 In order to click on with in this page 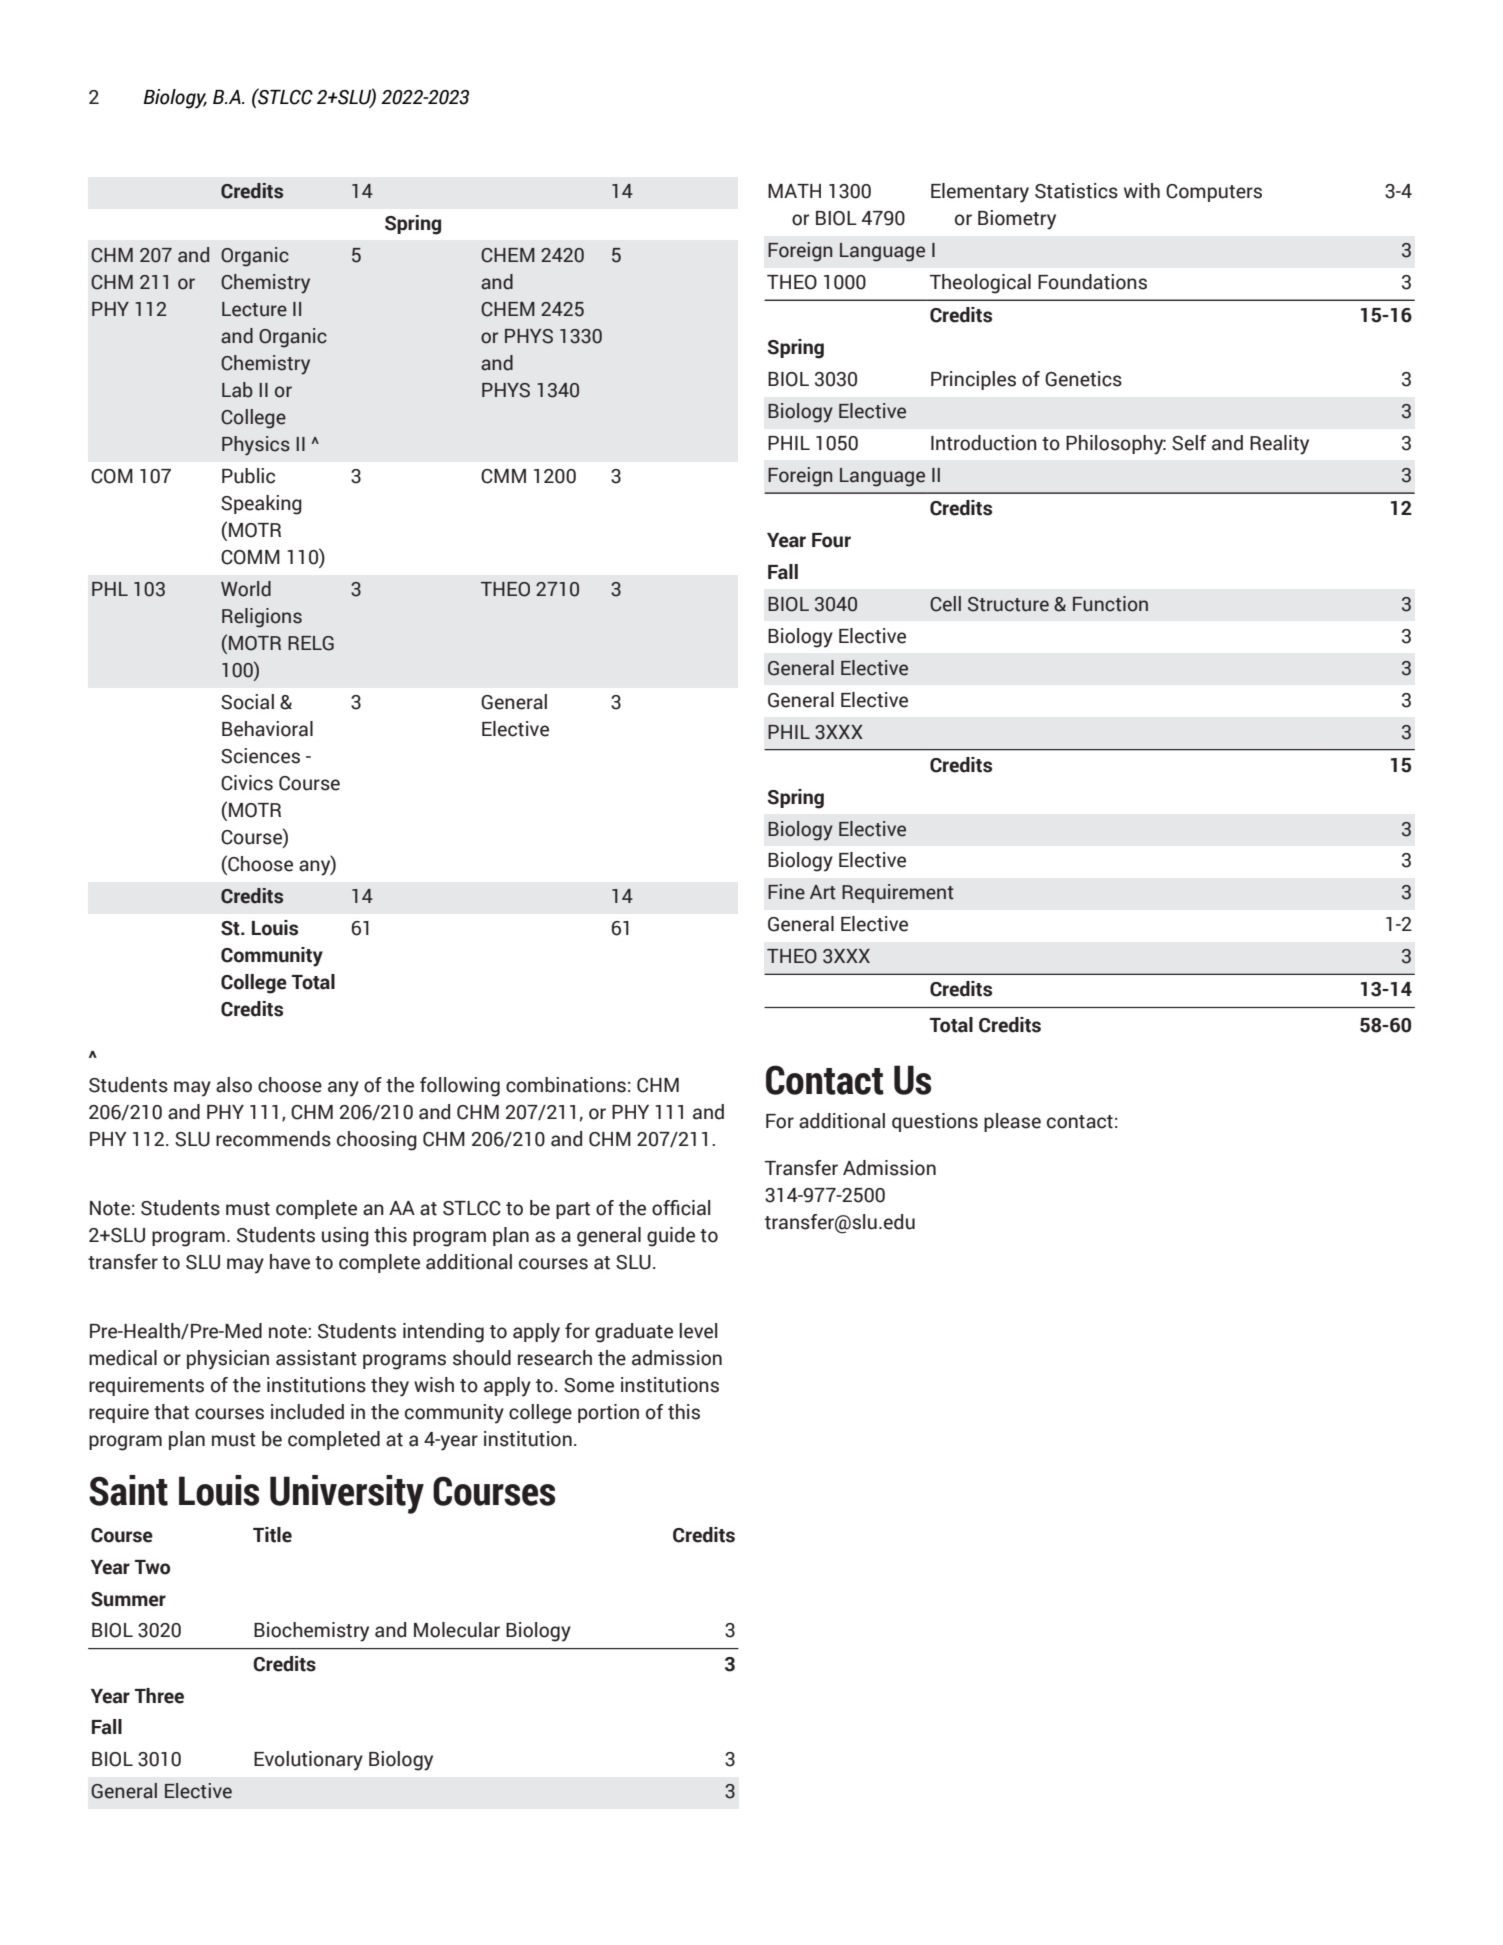, I will do `click(1142, 191)`.
